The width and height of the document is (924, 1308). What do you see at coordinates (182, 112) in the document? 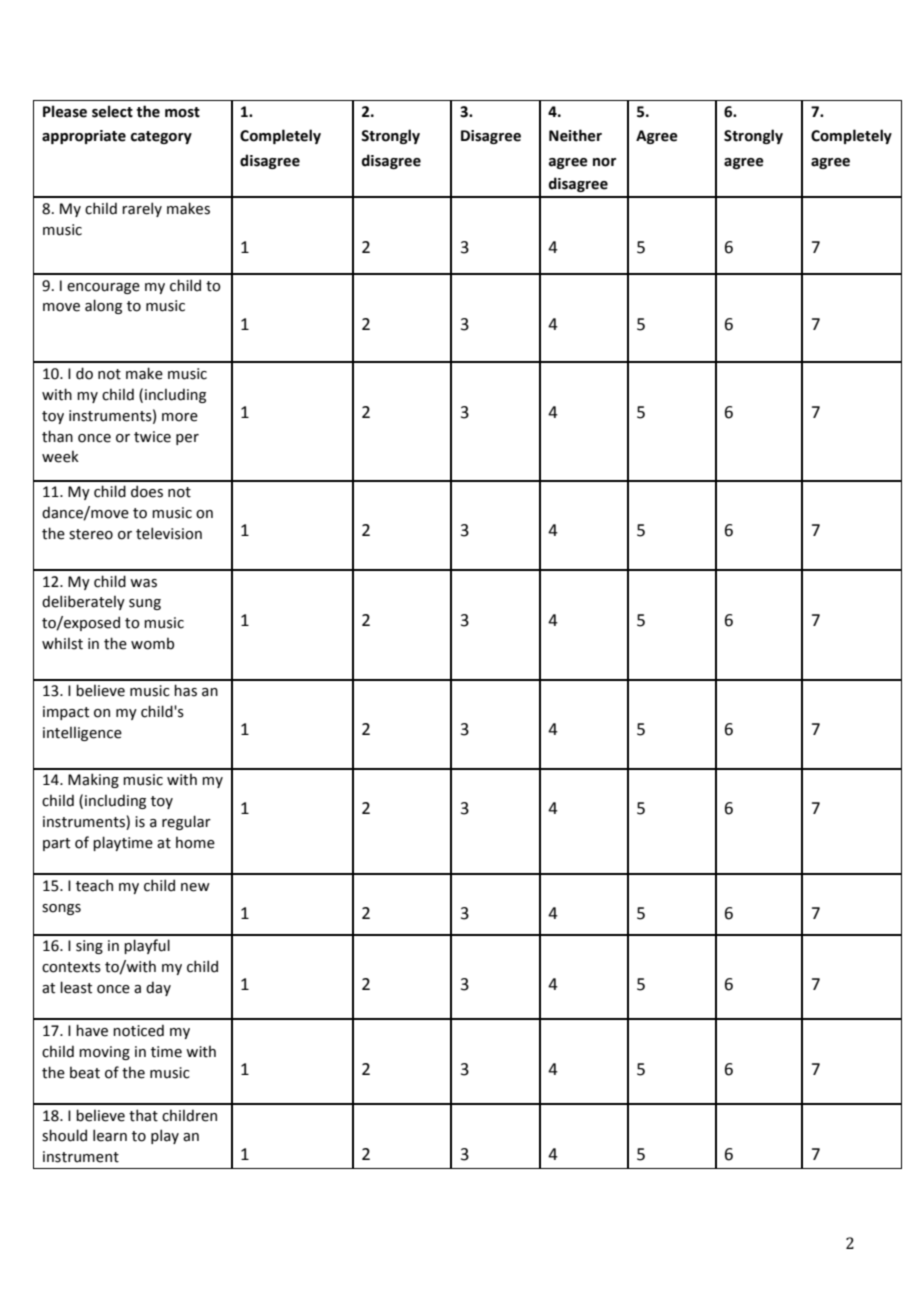
I see `most` at bounding box center [182, 112].
